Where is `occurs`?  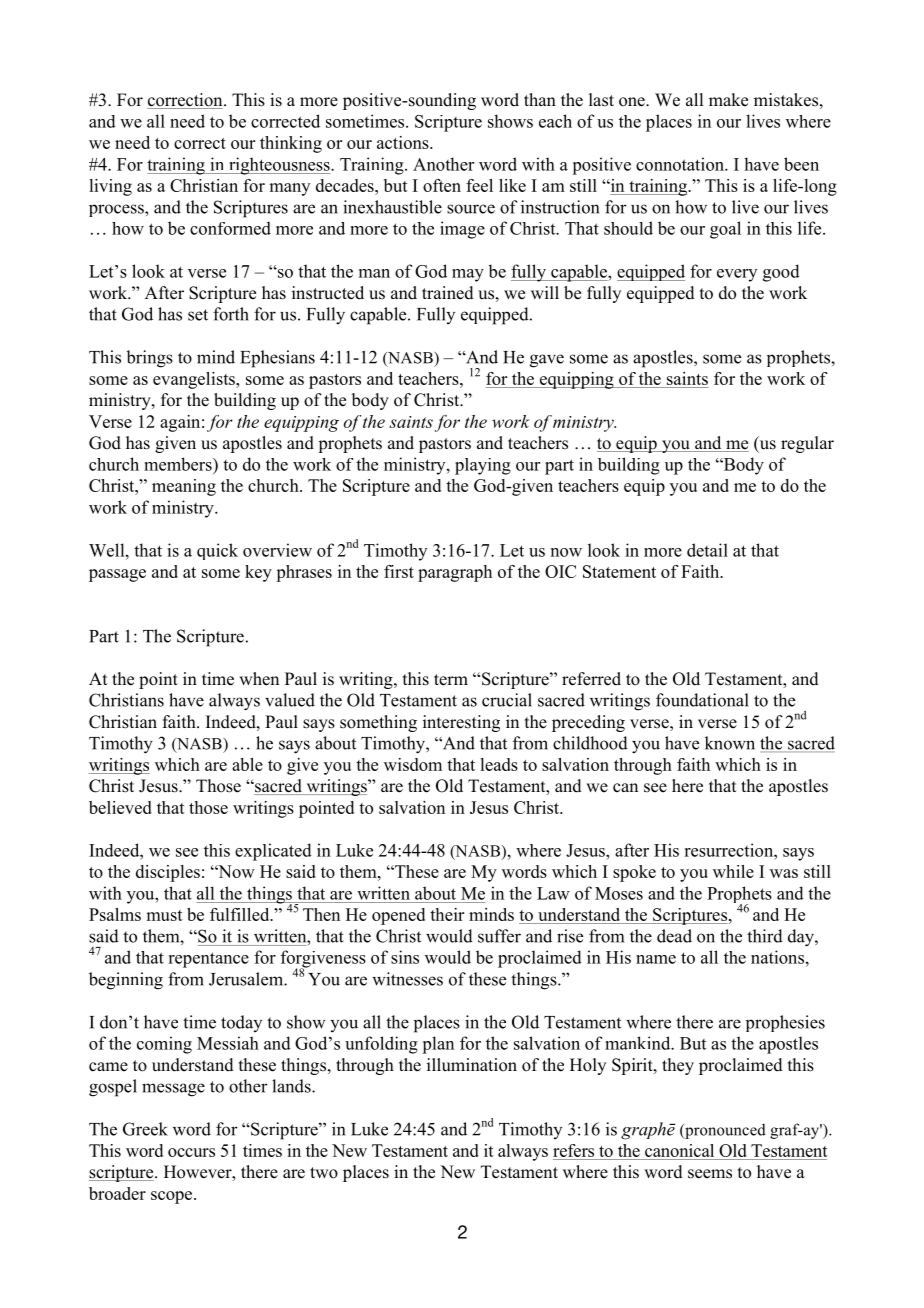
occurs is located at coordinates (191, 1152).
